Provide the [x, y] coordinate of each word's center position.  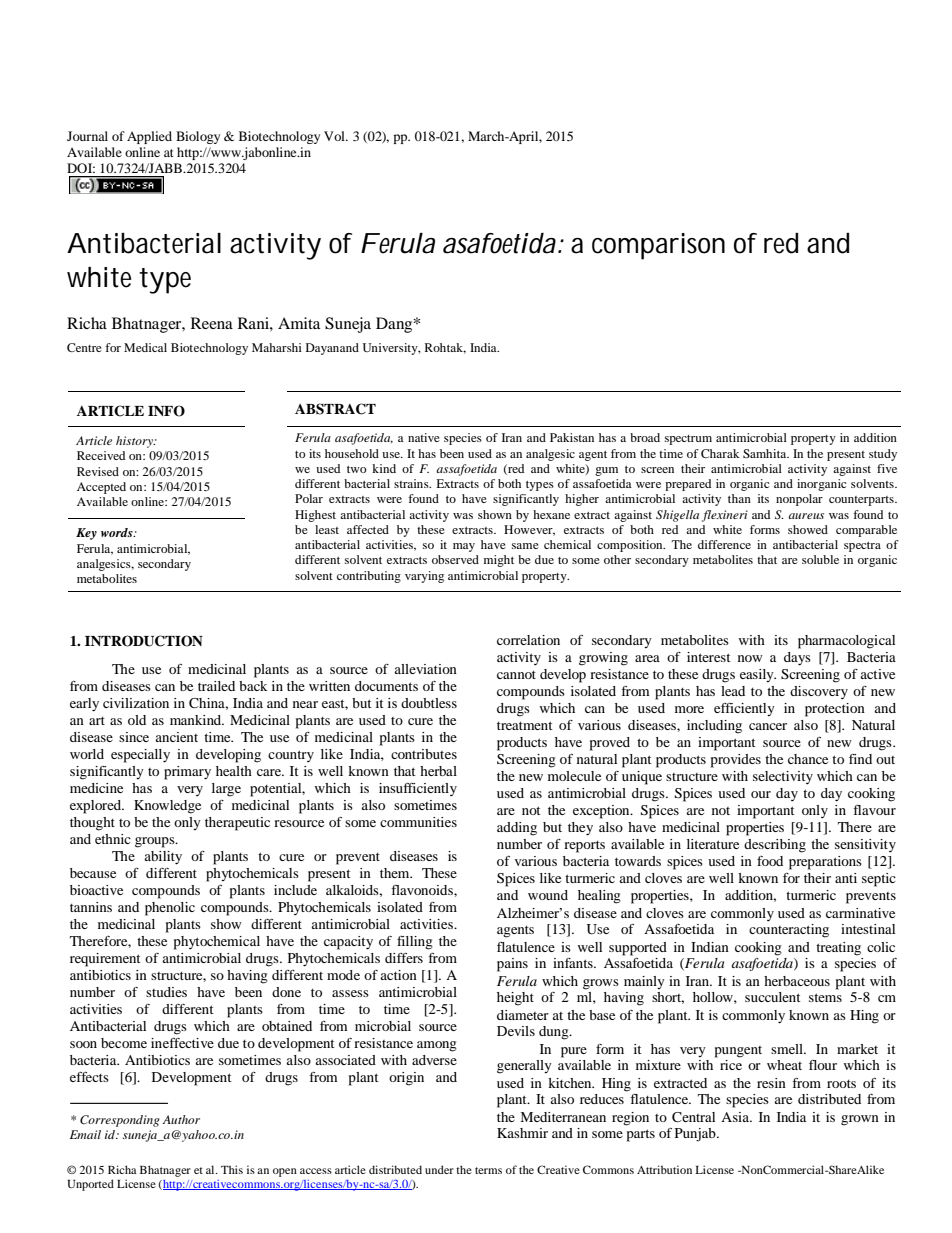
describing [775, 846]
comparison [658, 246]
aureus [806, 516]
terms [488, 1170]
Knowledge [167, 807]
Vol [335, 136]
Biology [198, 137]
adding [517, 829]
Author [181, 1119]
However [529, 530]
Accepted [101, 488]
